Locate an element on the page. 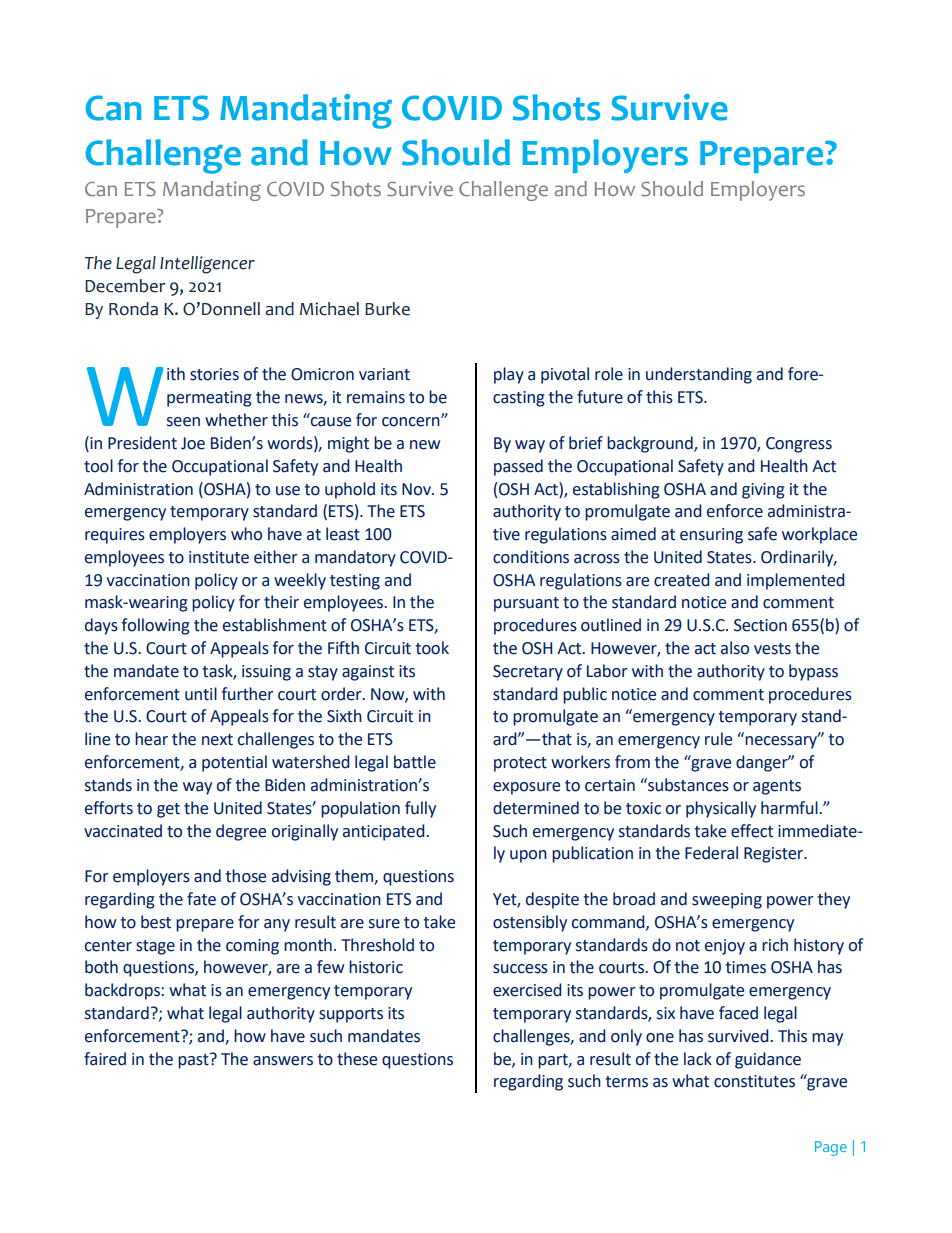 Image resolution: width=952 pixels, height=1233 pixels. Burke is located at coordinates (387, 309).
